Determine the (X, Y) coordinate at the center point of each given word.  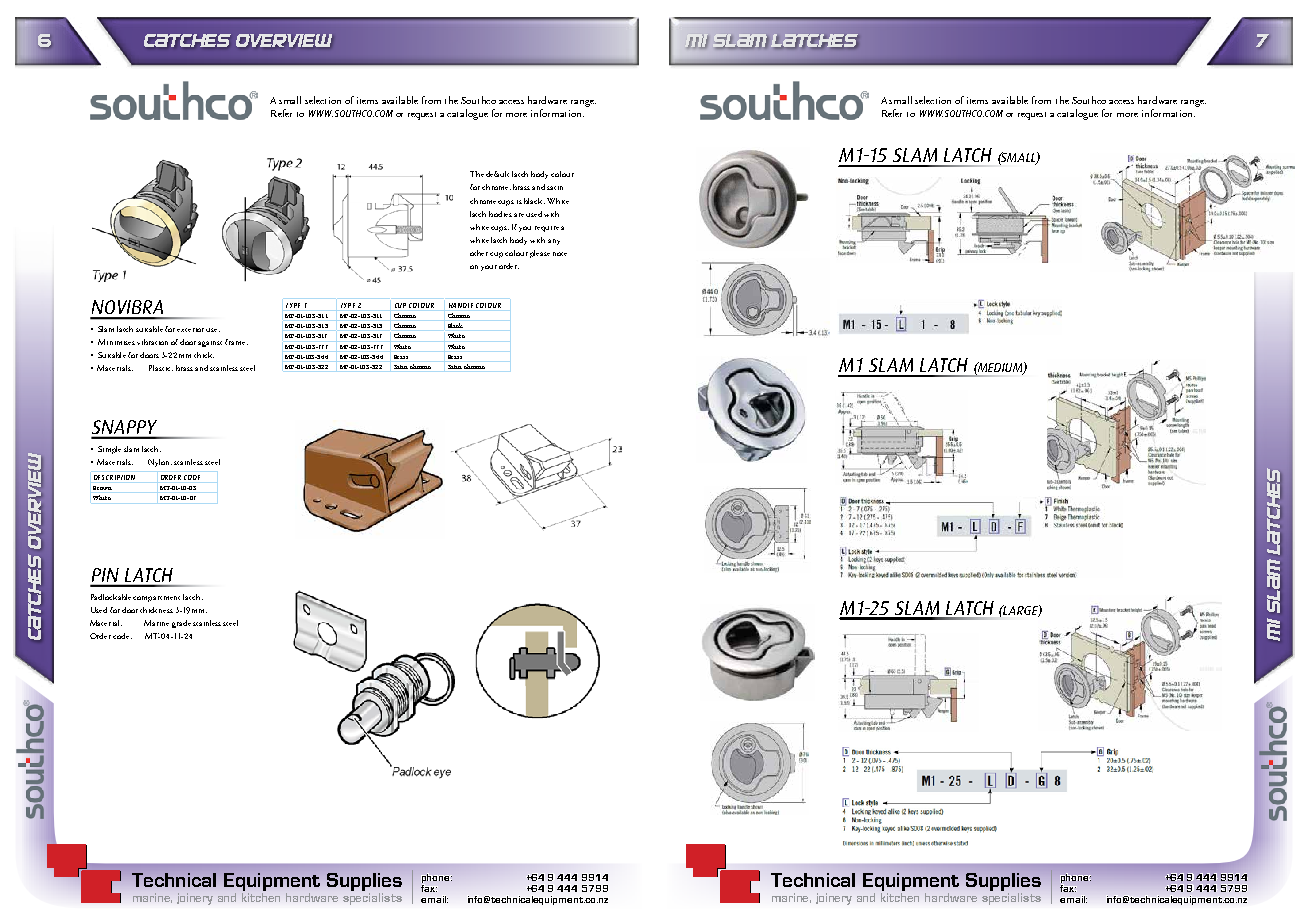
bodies (500, 214)
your (489, 268)
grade (181, 624)
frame (236, 342)
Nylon (160, 463)
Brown (102, 488)
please (540, 254)
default (497, 174)
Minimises (116, 342)
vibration (152, 342)
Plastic (161, 368)
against (210, 344)
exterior (190, 330)
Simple (109, 450)
